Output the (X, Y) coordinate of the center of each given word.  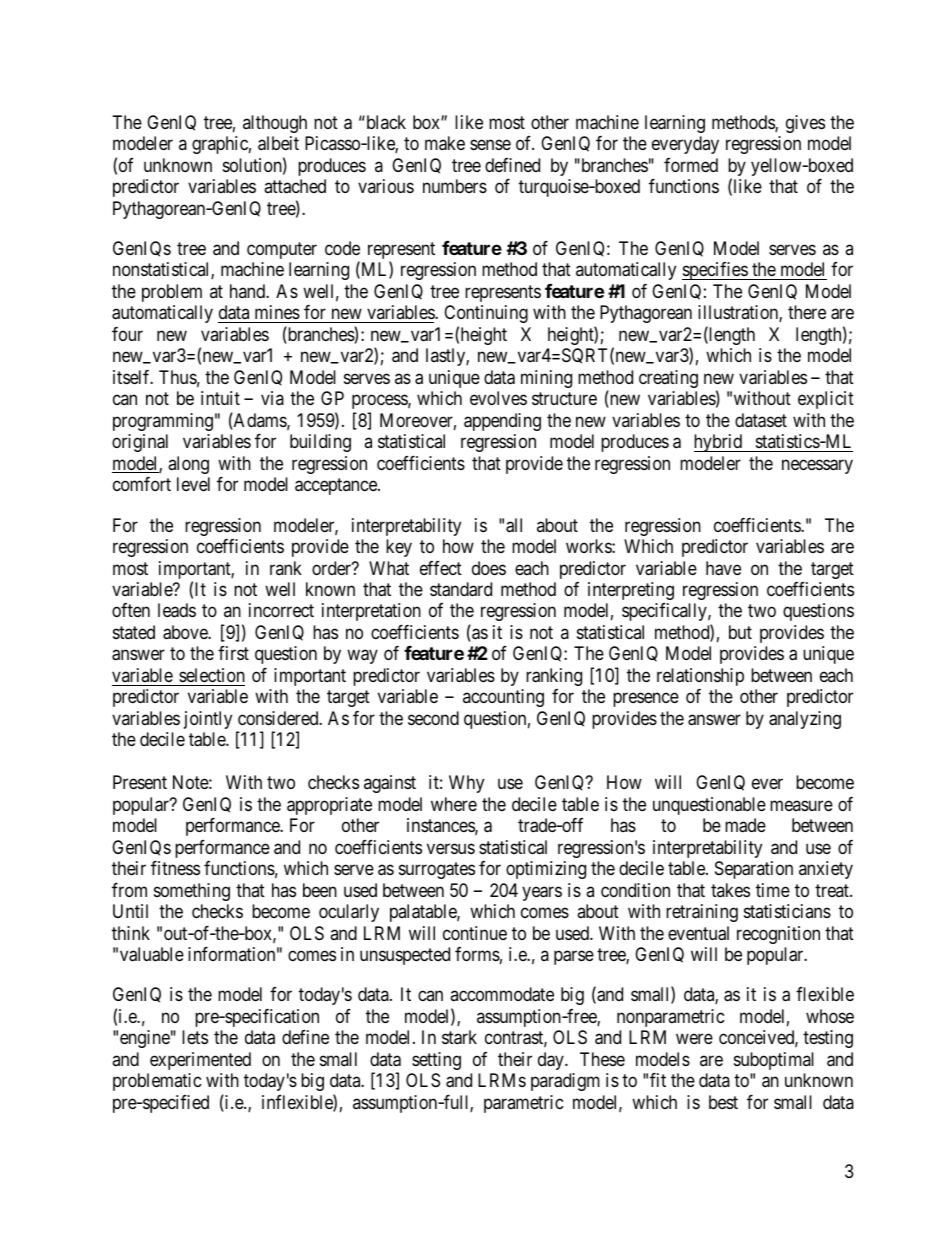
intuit (220, 398)
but (740, 632)
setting (436, 1061)
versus (451, 848)
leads (177, 610)
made (745, 825)
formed (691, 165)
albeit (278, 143)
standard (461, 589)
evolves (498, 398)
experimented (200, 1061)
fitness (175, 868)
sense (490, 145)
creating (668, 379)
